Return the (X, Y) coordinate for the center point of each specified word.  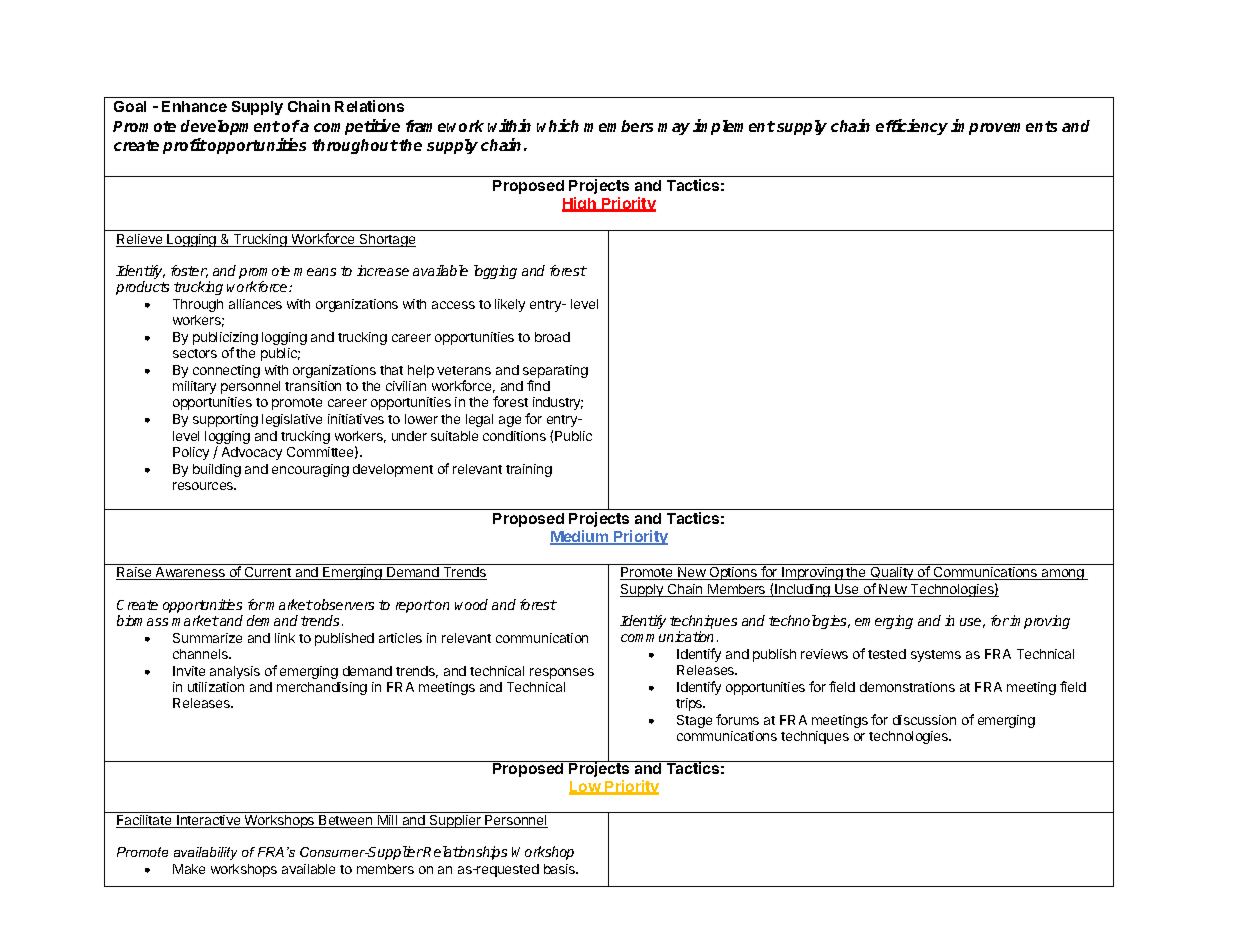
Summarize (207, 638)
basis (561, 869)
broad (552, 337)
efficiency (912, 127)
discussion (924, 720)
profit (185, 146)
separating (555, 373)
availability (205, 853)
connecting (226, 371)
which (558, 125)
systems (936, 656)
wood (471, 604)
